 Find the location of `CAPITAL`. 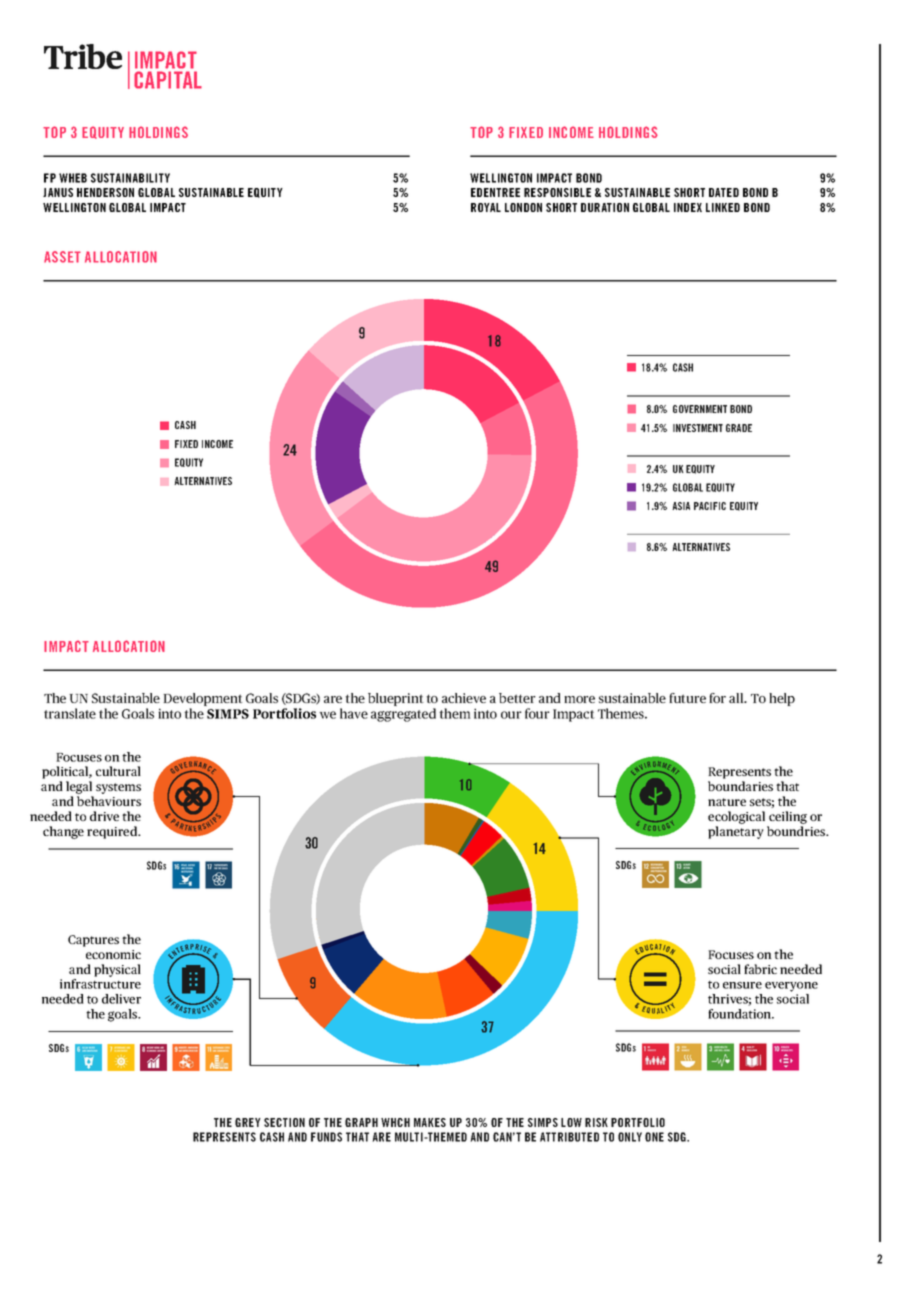

CAPITAL is located at coordinates (168, 80).
